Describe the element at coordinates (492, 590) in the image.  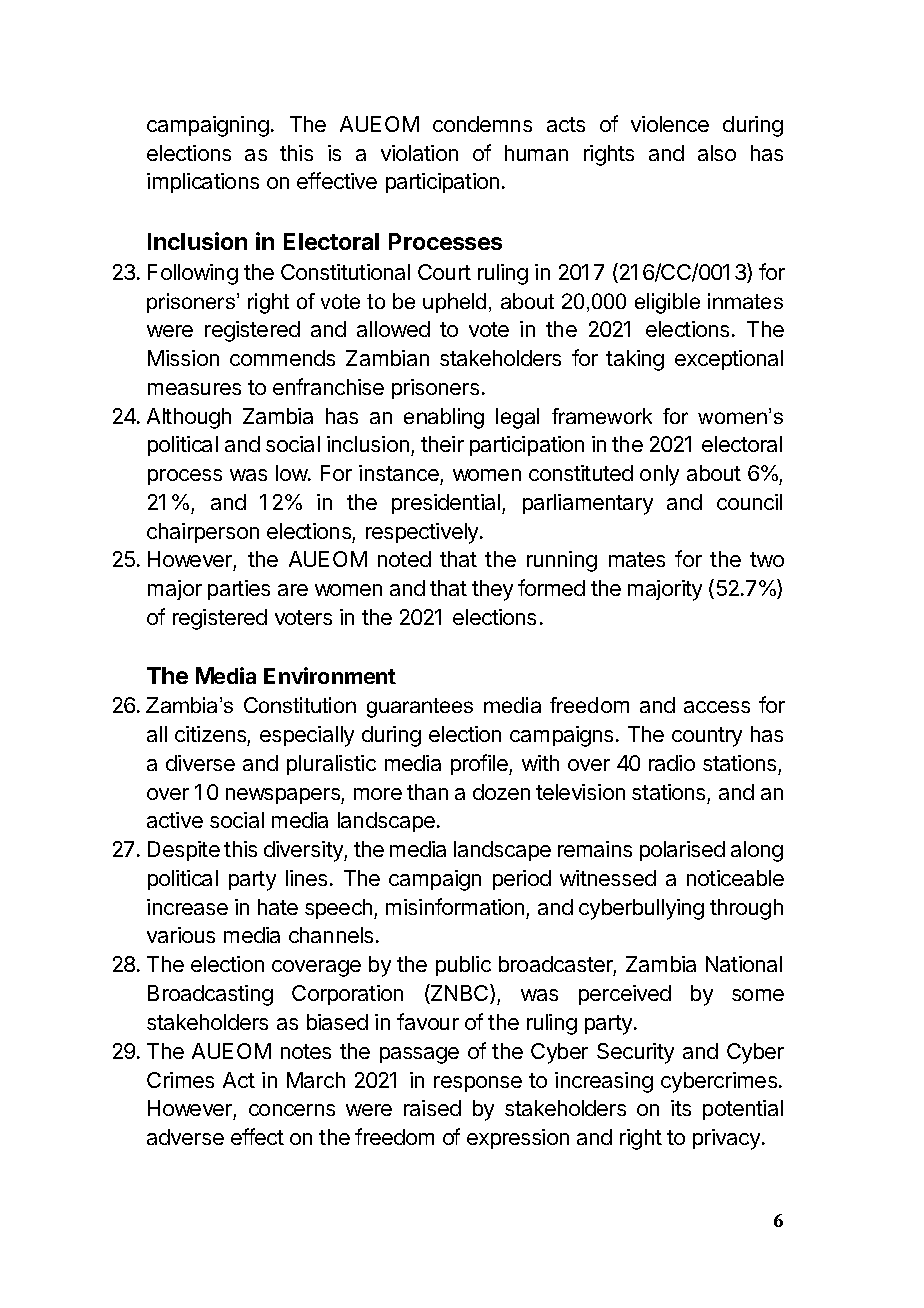
I see `they` at that location.
